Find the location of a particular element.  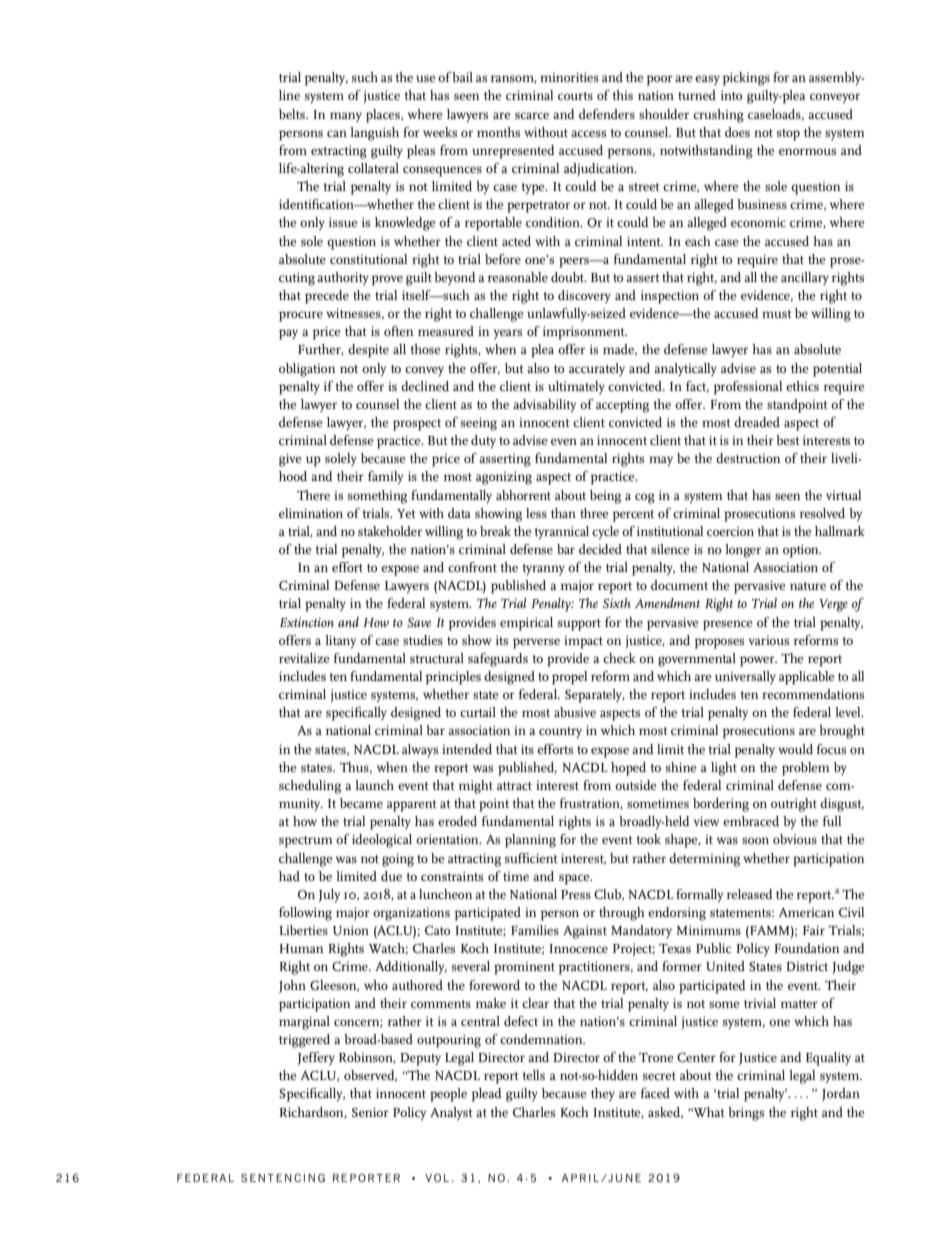

courts is located at coordinates (575, 96).
